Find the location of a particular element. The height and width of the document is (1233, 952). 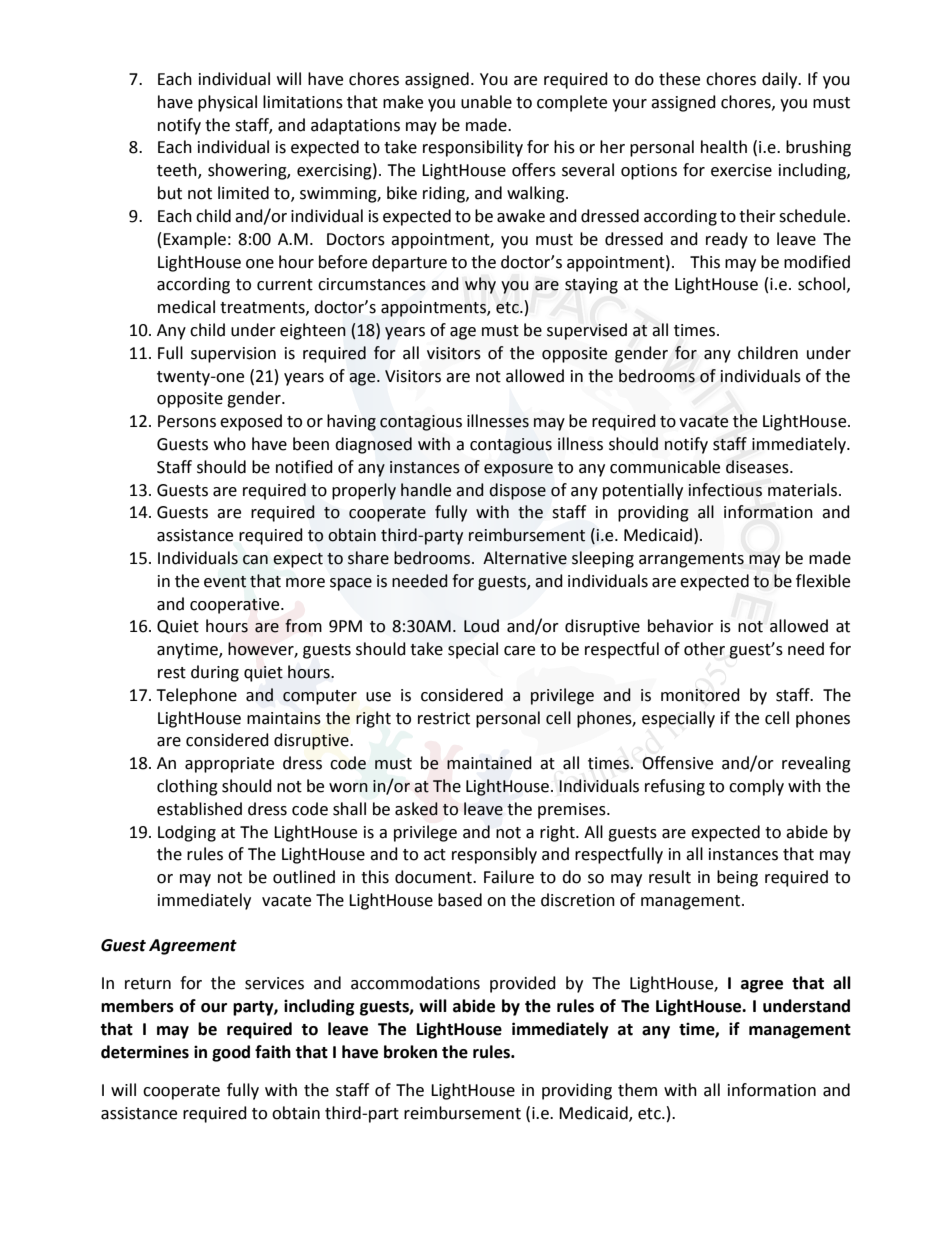

good is located at coordinates (231, 1053).
